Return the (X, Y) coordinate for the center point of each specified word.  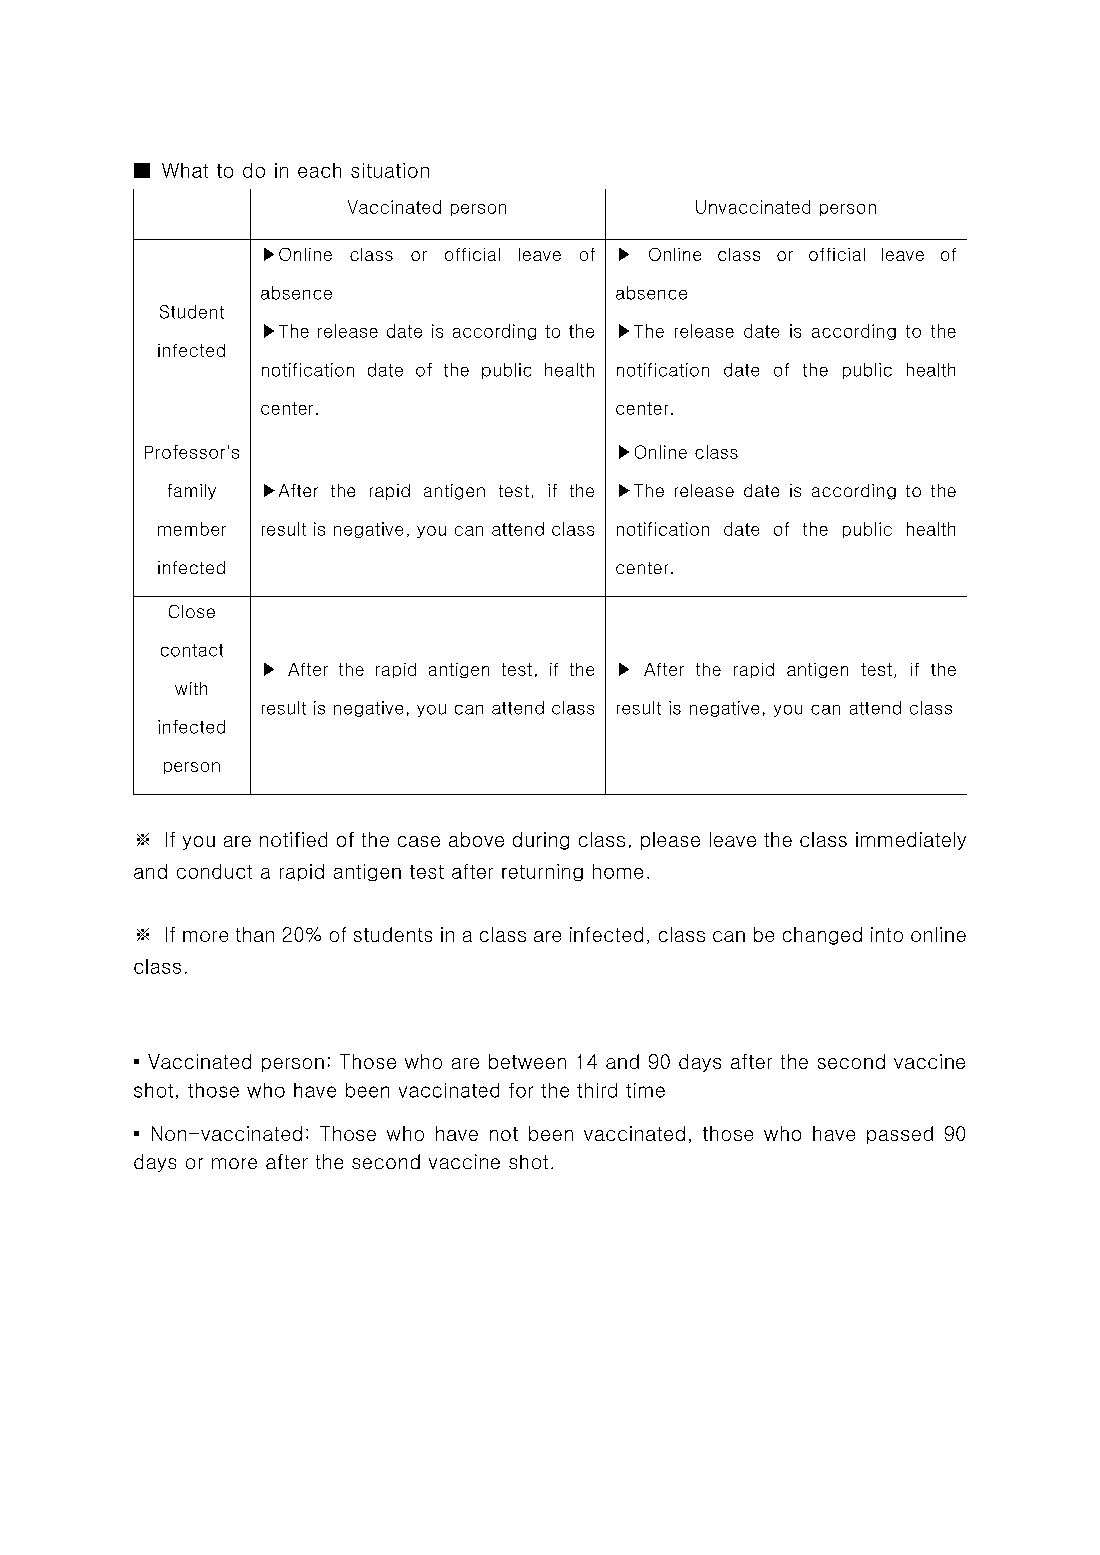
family (192, 492)
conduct (214, 871)
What (185, 170)
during (541, 841)
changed (822, 936)
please (670, 841)
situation (390, 170)
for (521, 1090)
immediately (911, 841)
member (192, 529)
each (319, 170)
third (597, 1090)
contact (192, 650)
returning (542, 872)
